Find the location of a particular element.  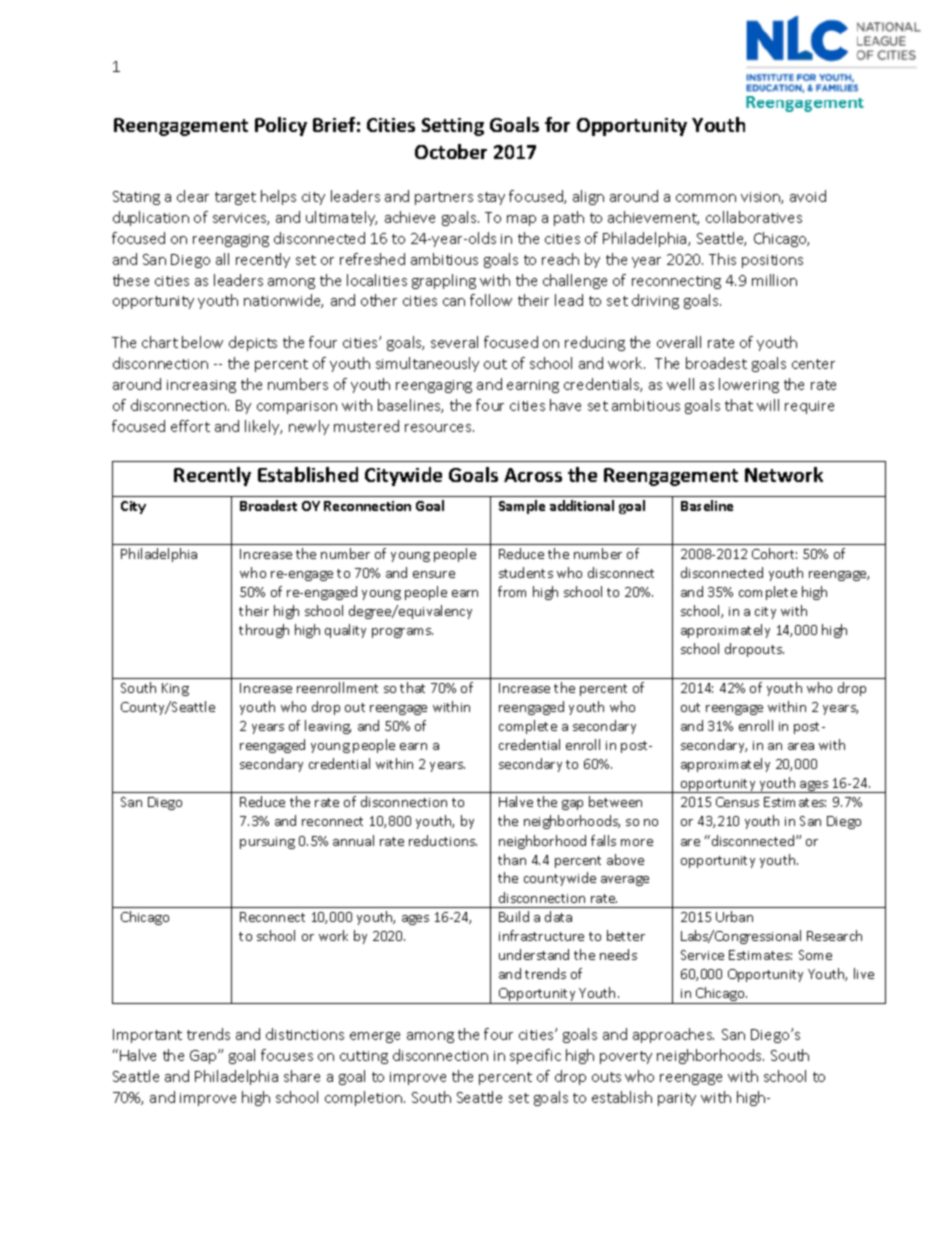

avoid is located at coordinates (808, 196).
